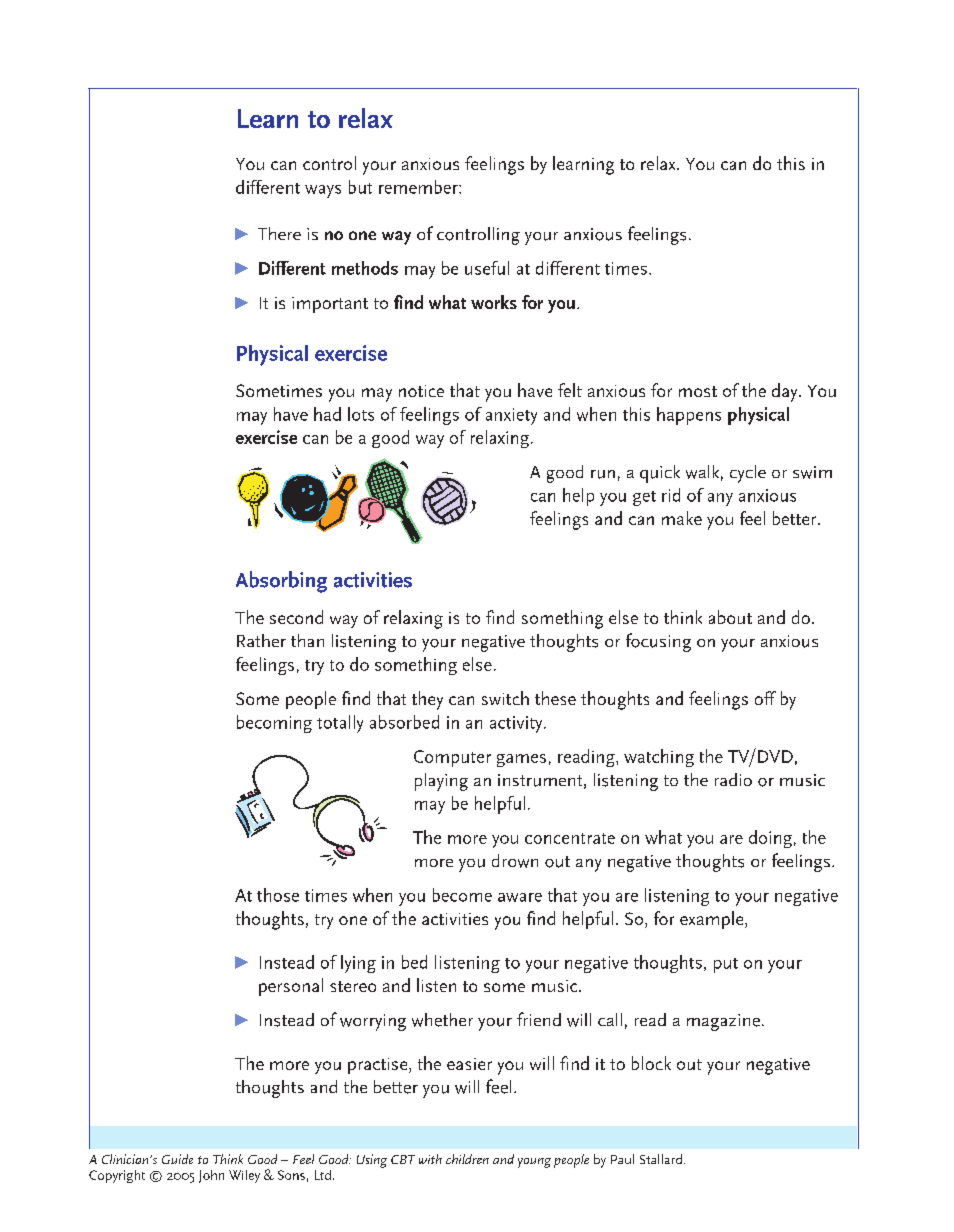 This screenshot has height=1232, width=954. What do you see at coordinates (279, 233) in the screenshot?
I see `There` at bounding box center [279, 233].
